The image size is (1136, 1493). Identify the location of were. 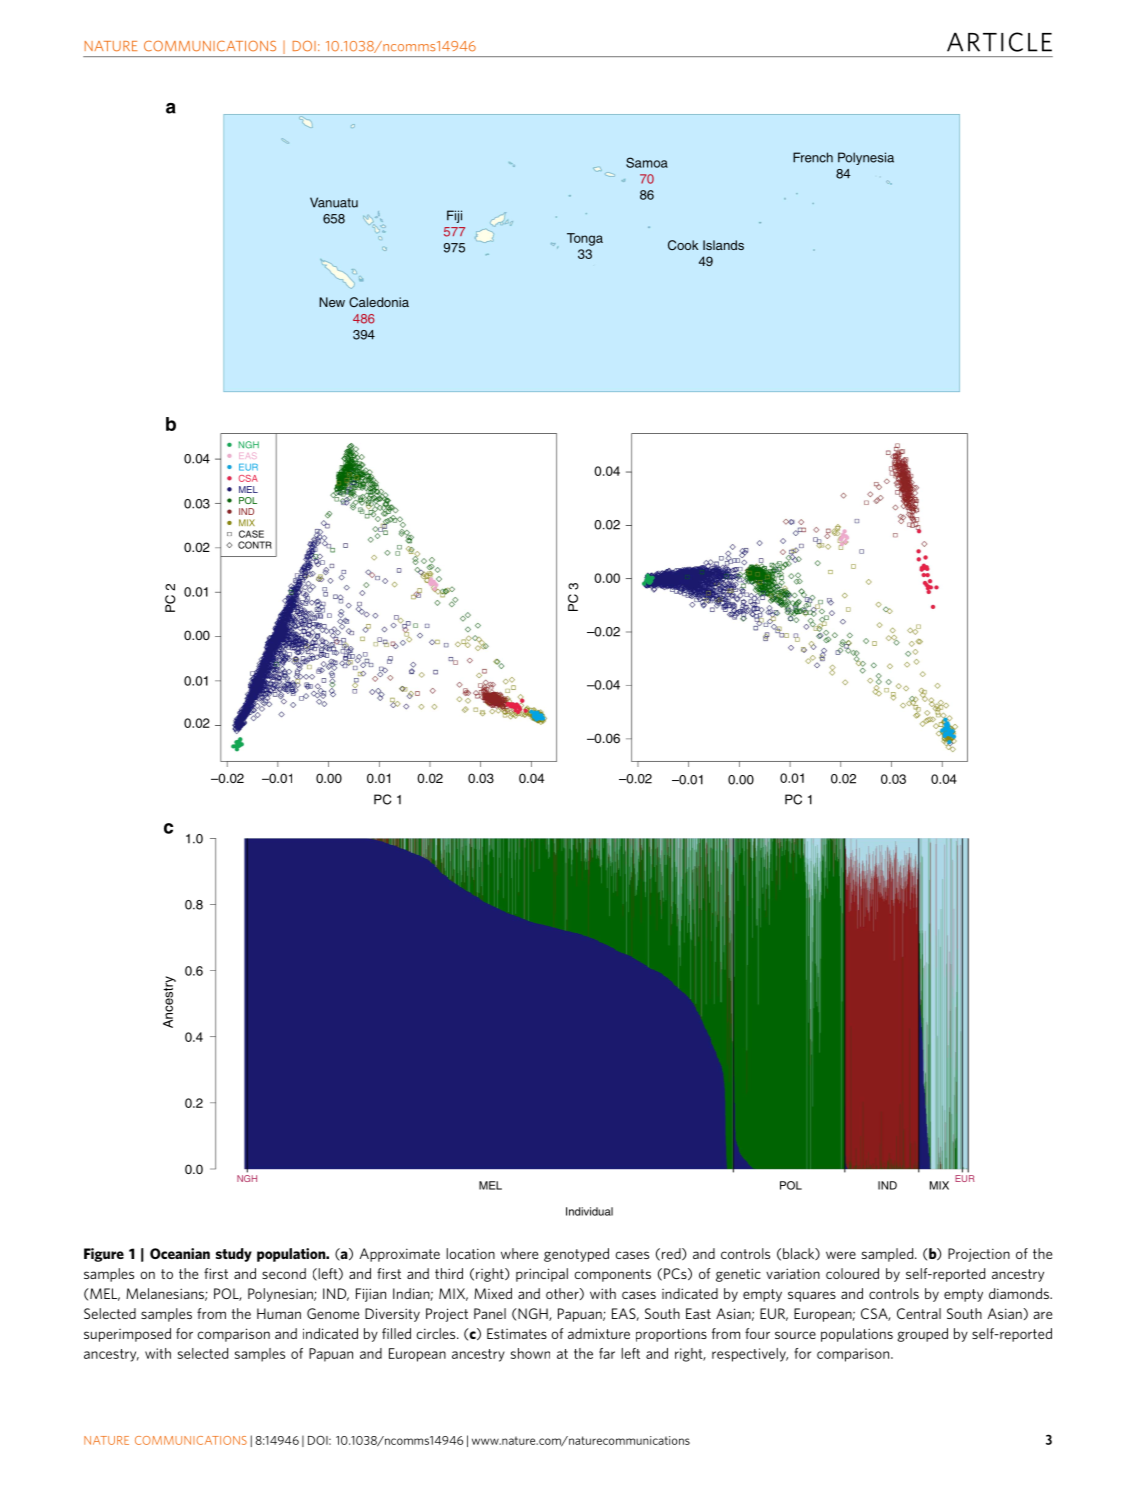
(841, 1255).
